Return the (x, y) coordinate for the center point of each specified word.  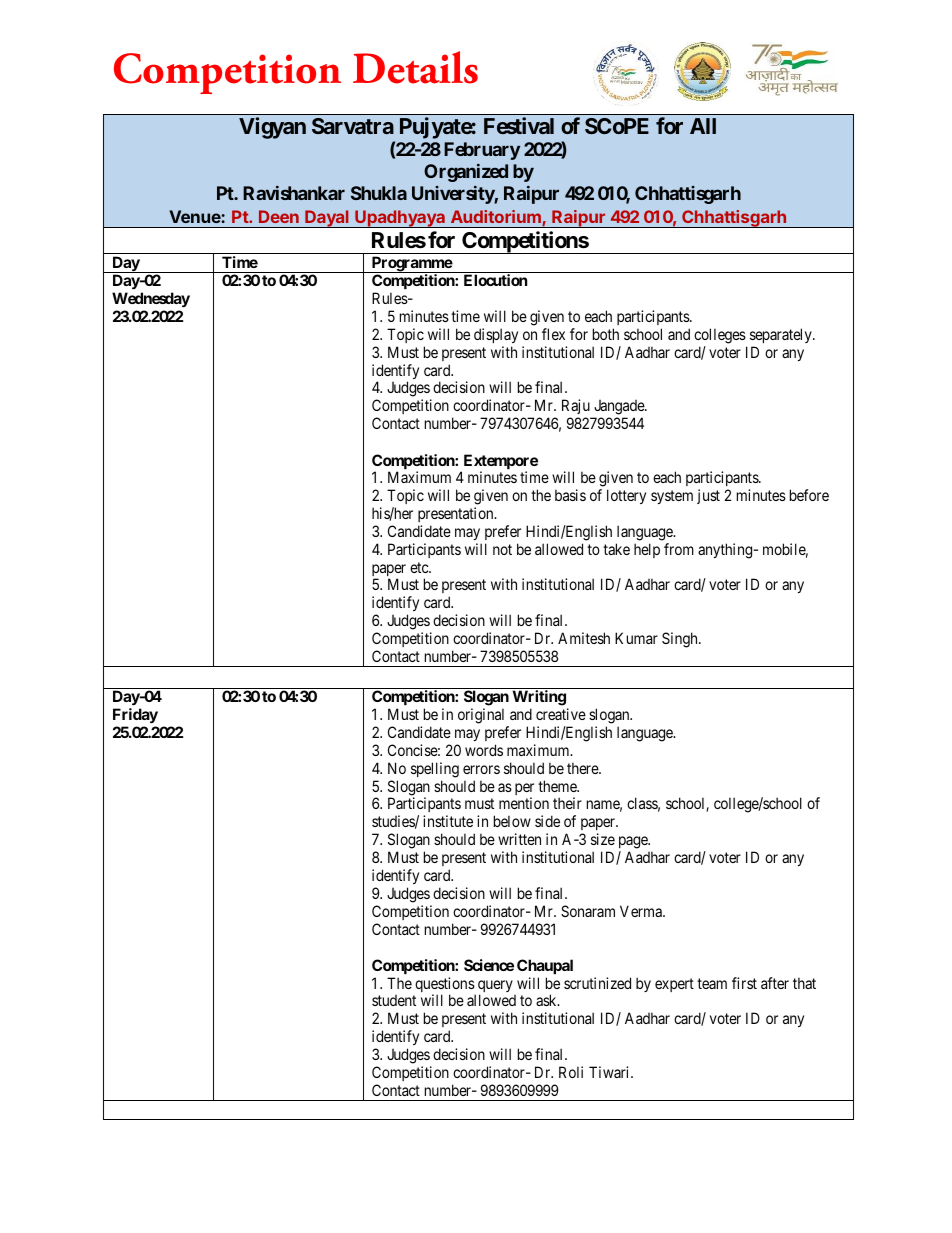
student (394, 1000)
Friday (135, 715)
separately (782, 335)
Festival (519, 125)
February (482, 151)
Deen (279, 216)
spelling (435, 770)
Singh (681, 640)
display (496, 335)
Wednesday (151, 299)
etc (420, 567)
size (603, 839)
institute (448, 821)
